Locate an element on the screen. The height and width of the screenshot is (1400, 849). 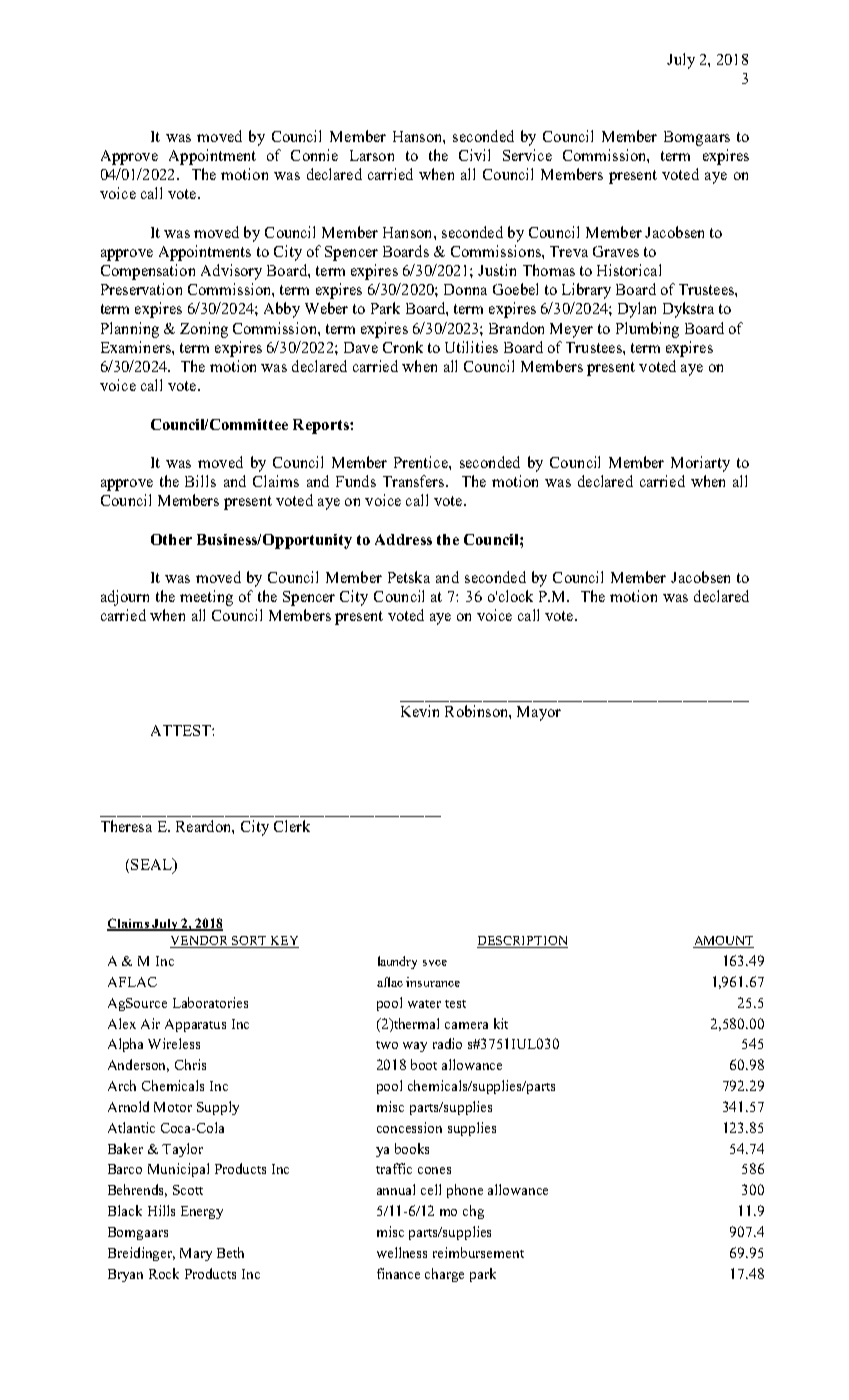
Graves is located at coordinates (616, 251).
